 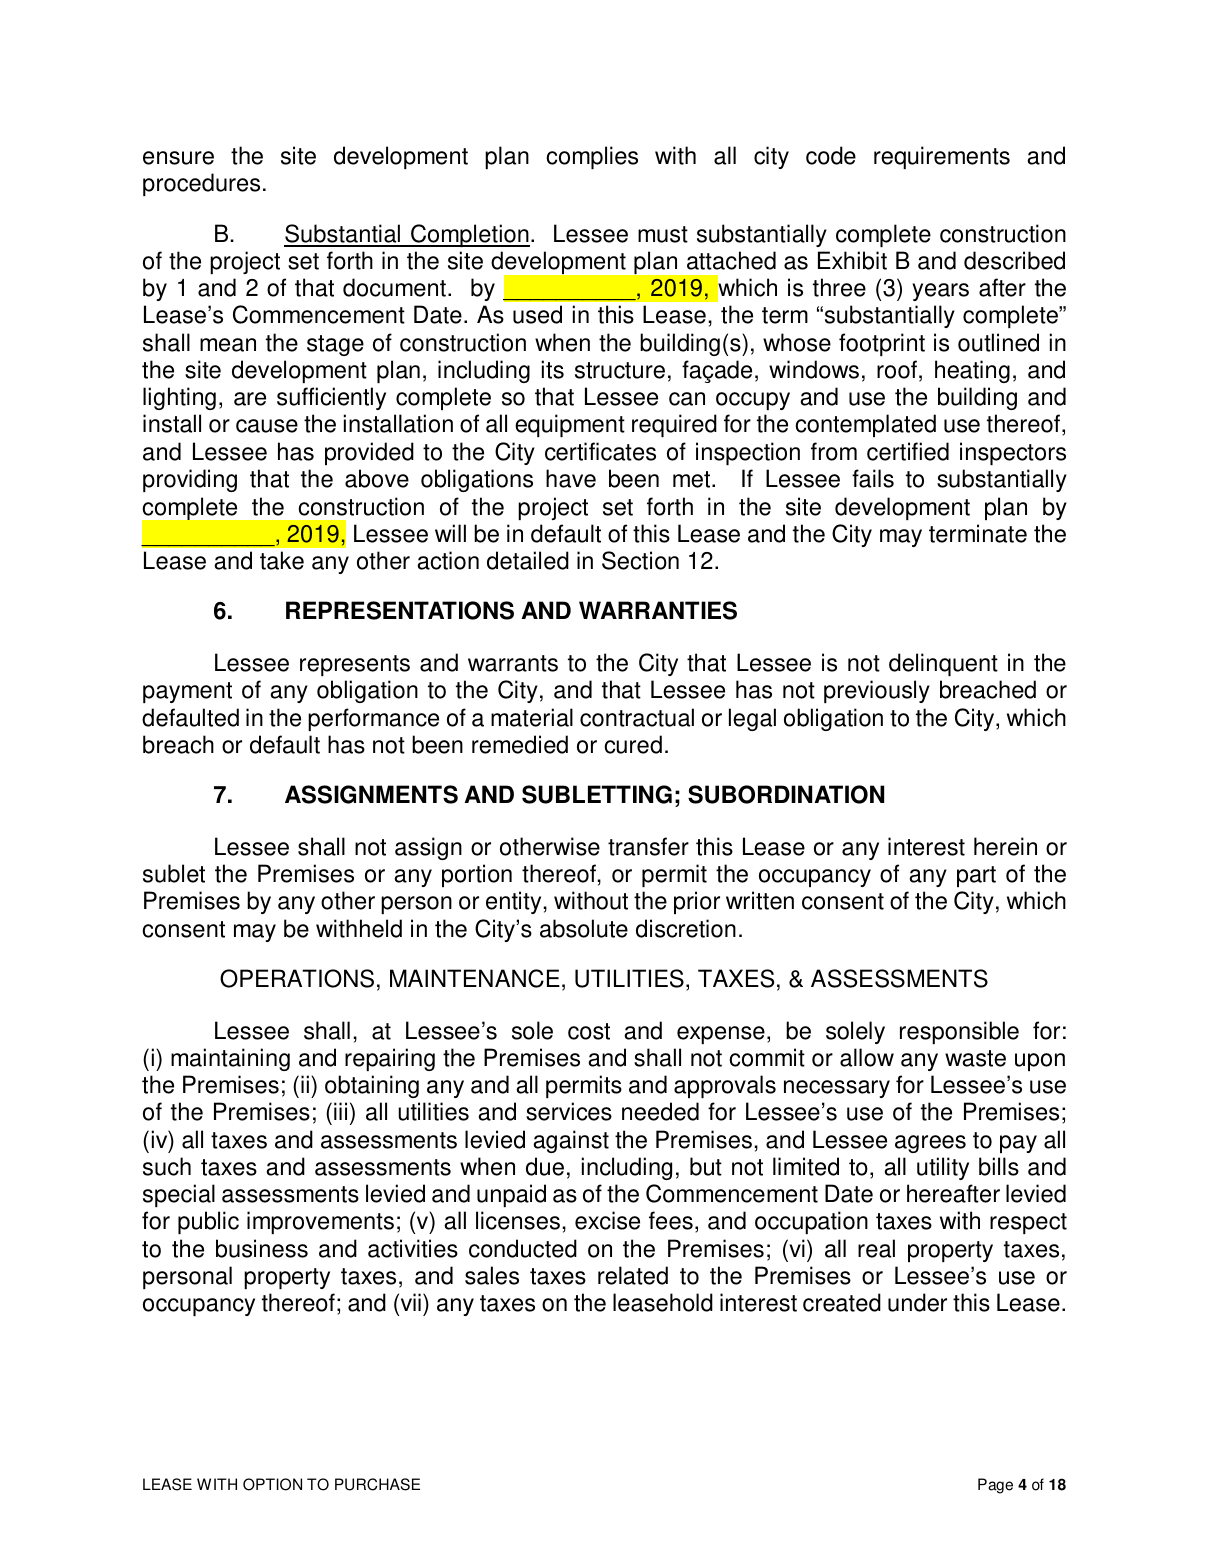 I want to click on complies, so click(x=592, y=157).
